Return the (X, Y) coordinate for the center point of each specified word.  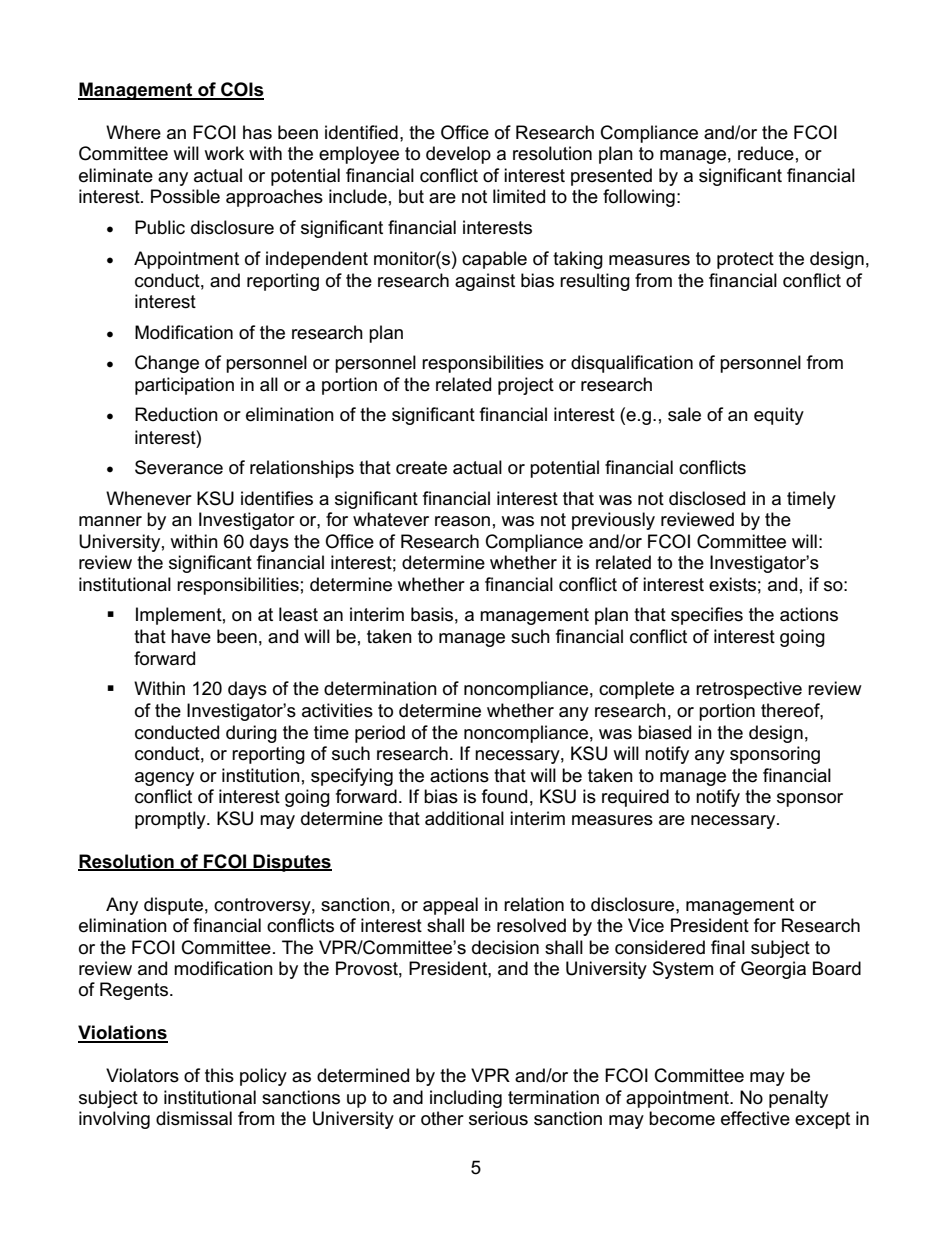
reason (462, 521)
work (224, 153)
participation (184, 386)
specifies (707, 616)
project (526, 386)
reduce (766, 153)
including (466, 1099)
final (728, 947)
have (191, 636)
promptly (171, 820)
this (219, 1075)
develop (458, 155)
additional (464, 818)
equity (779, 416)
